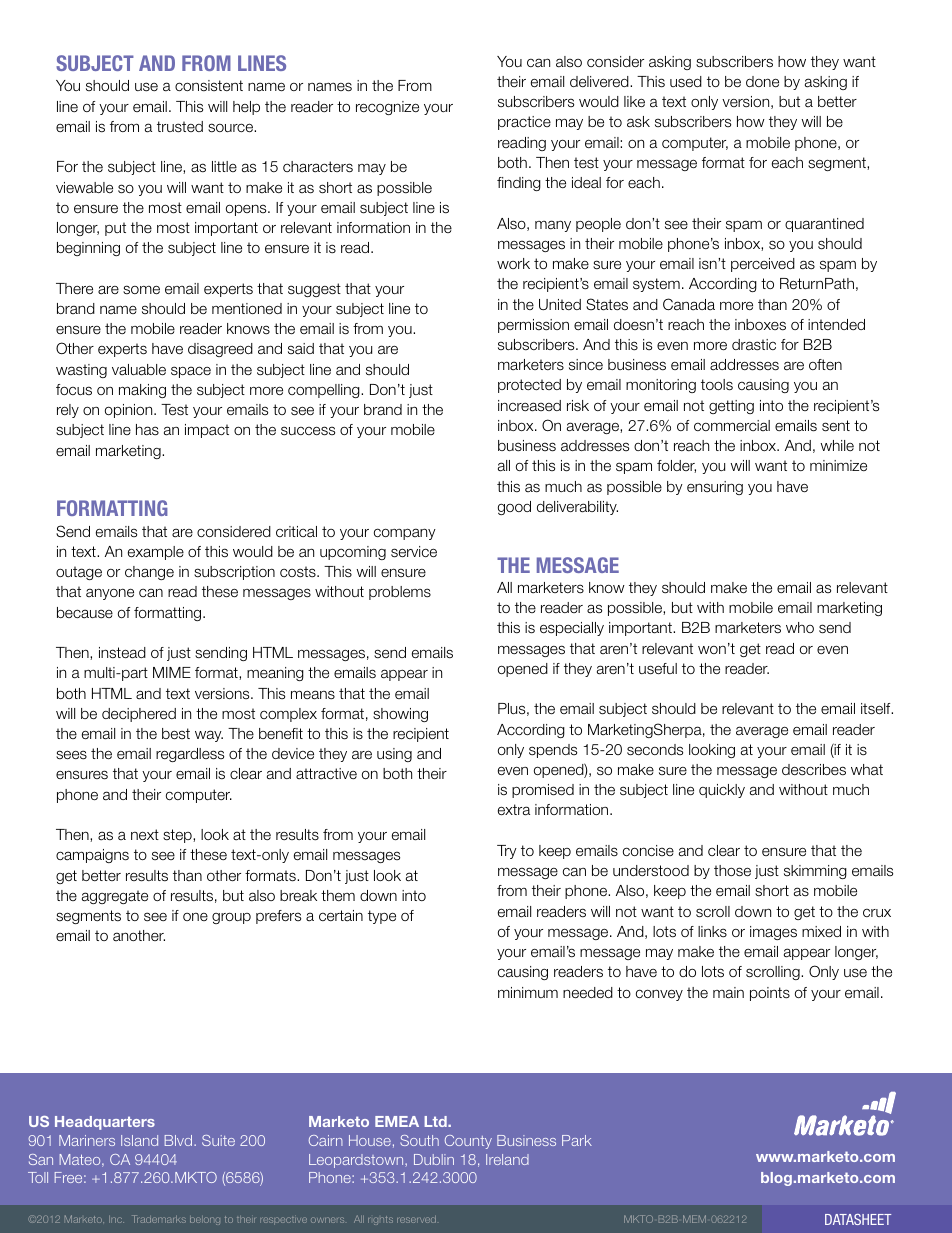 The image size is (952, 1233). Describe the element at coordinates (800, 627) in the document. I see `who` at that location.
